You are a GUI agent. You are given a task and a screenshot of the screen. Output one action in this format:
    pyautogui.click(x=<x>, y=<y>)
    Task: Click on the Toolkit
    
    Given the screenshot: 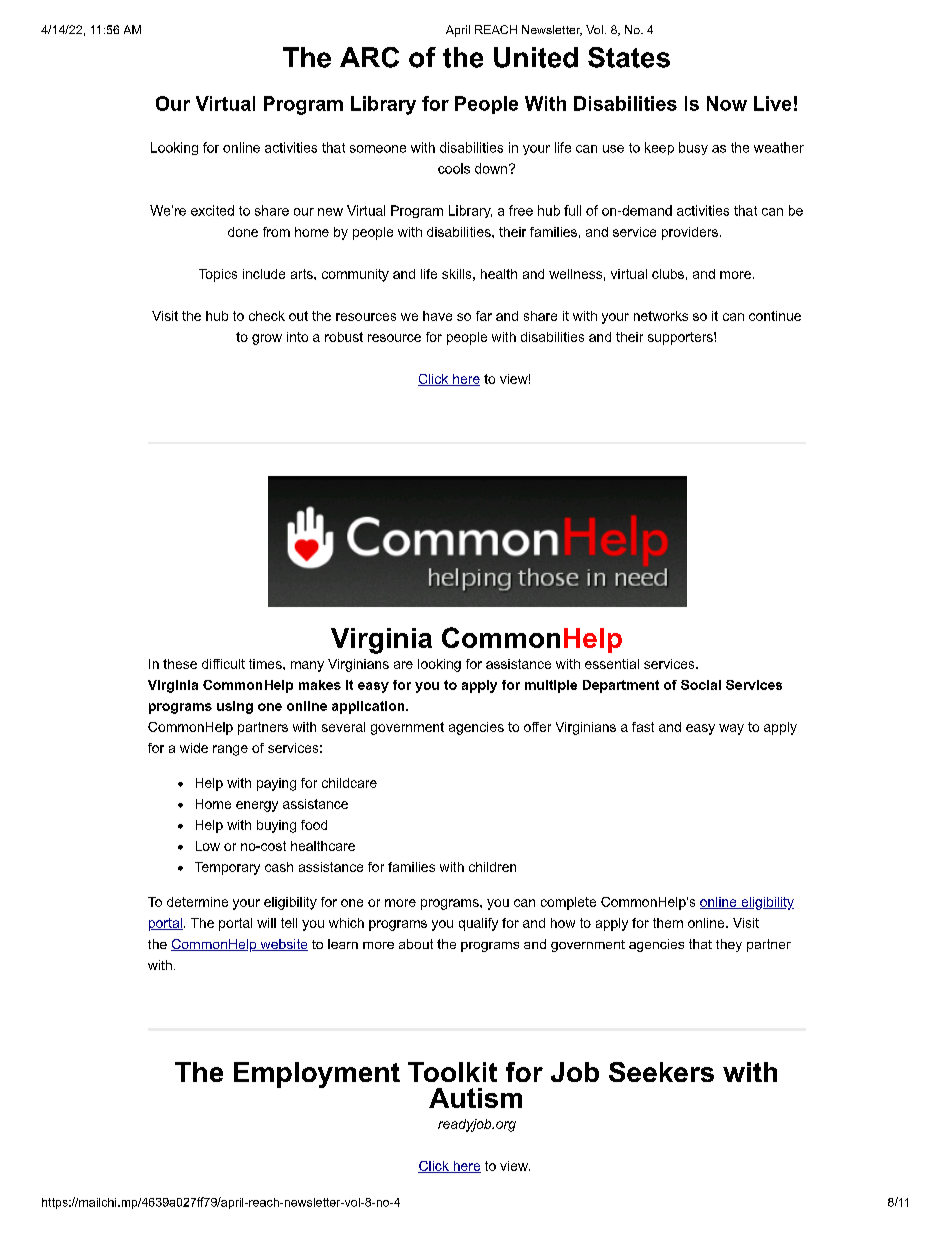 What is the action you would take?
    pyautogui.click(x=452, y=1072)
